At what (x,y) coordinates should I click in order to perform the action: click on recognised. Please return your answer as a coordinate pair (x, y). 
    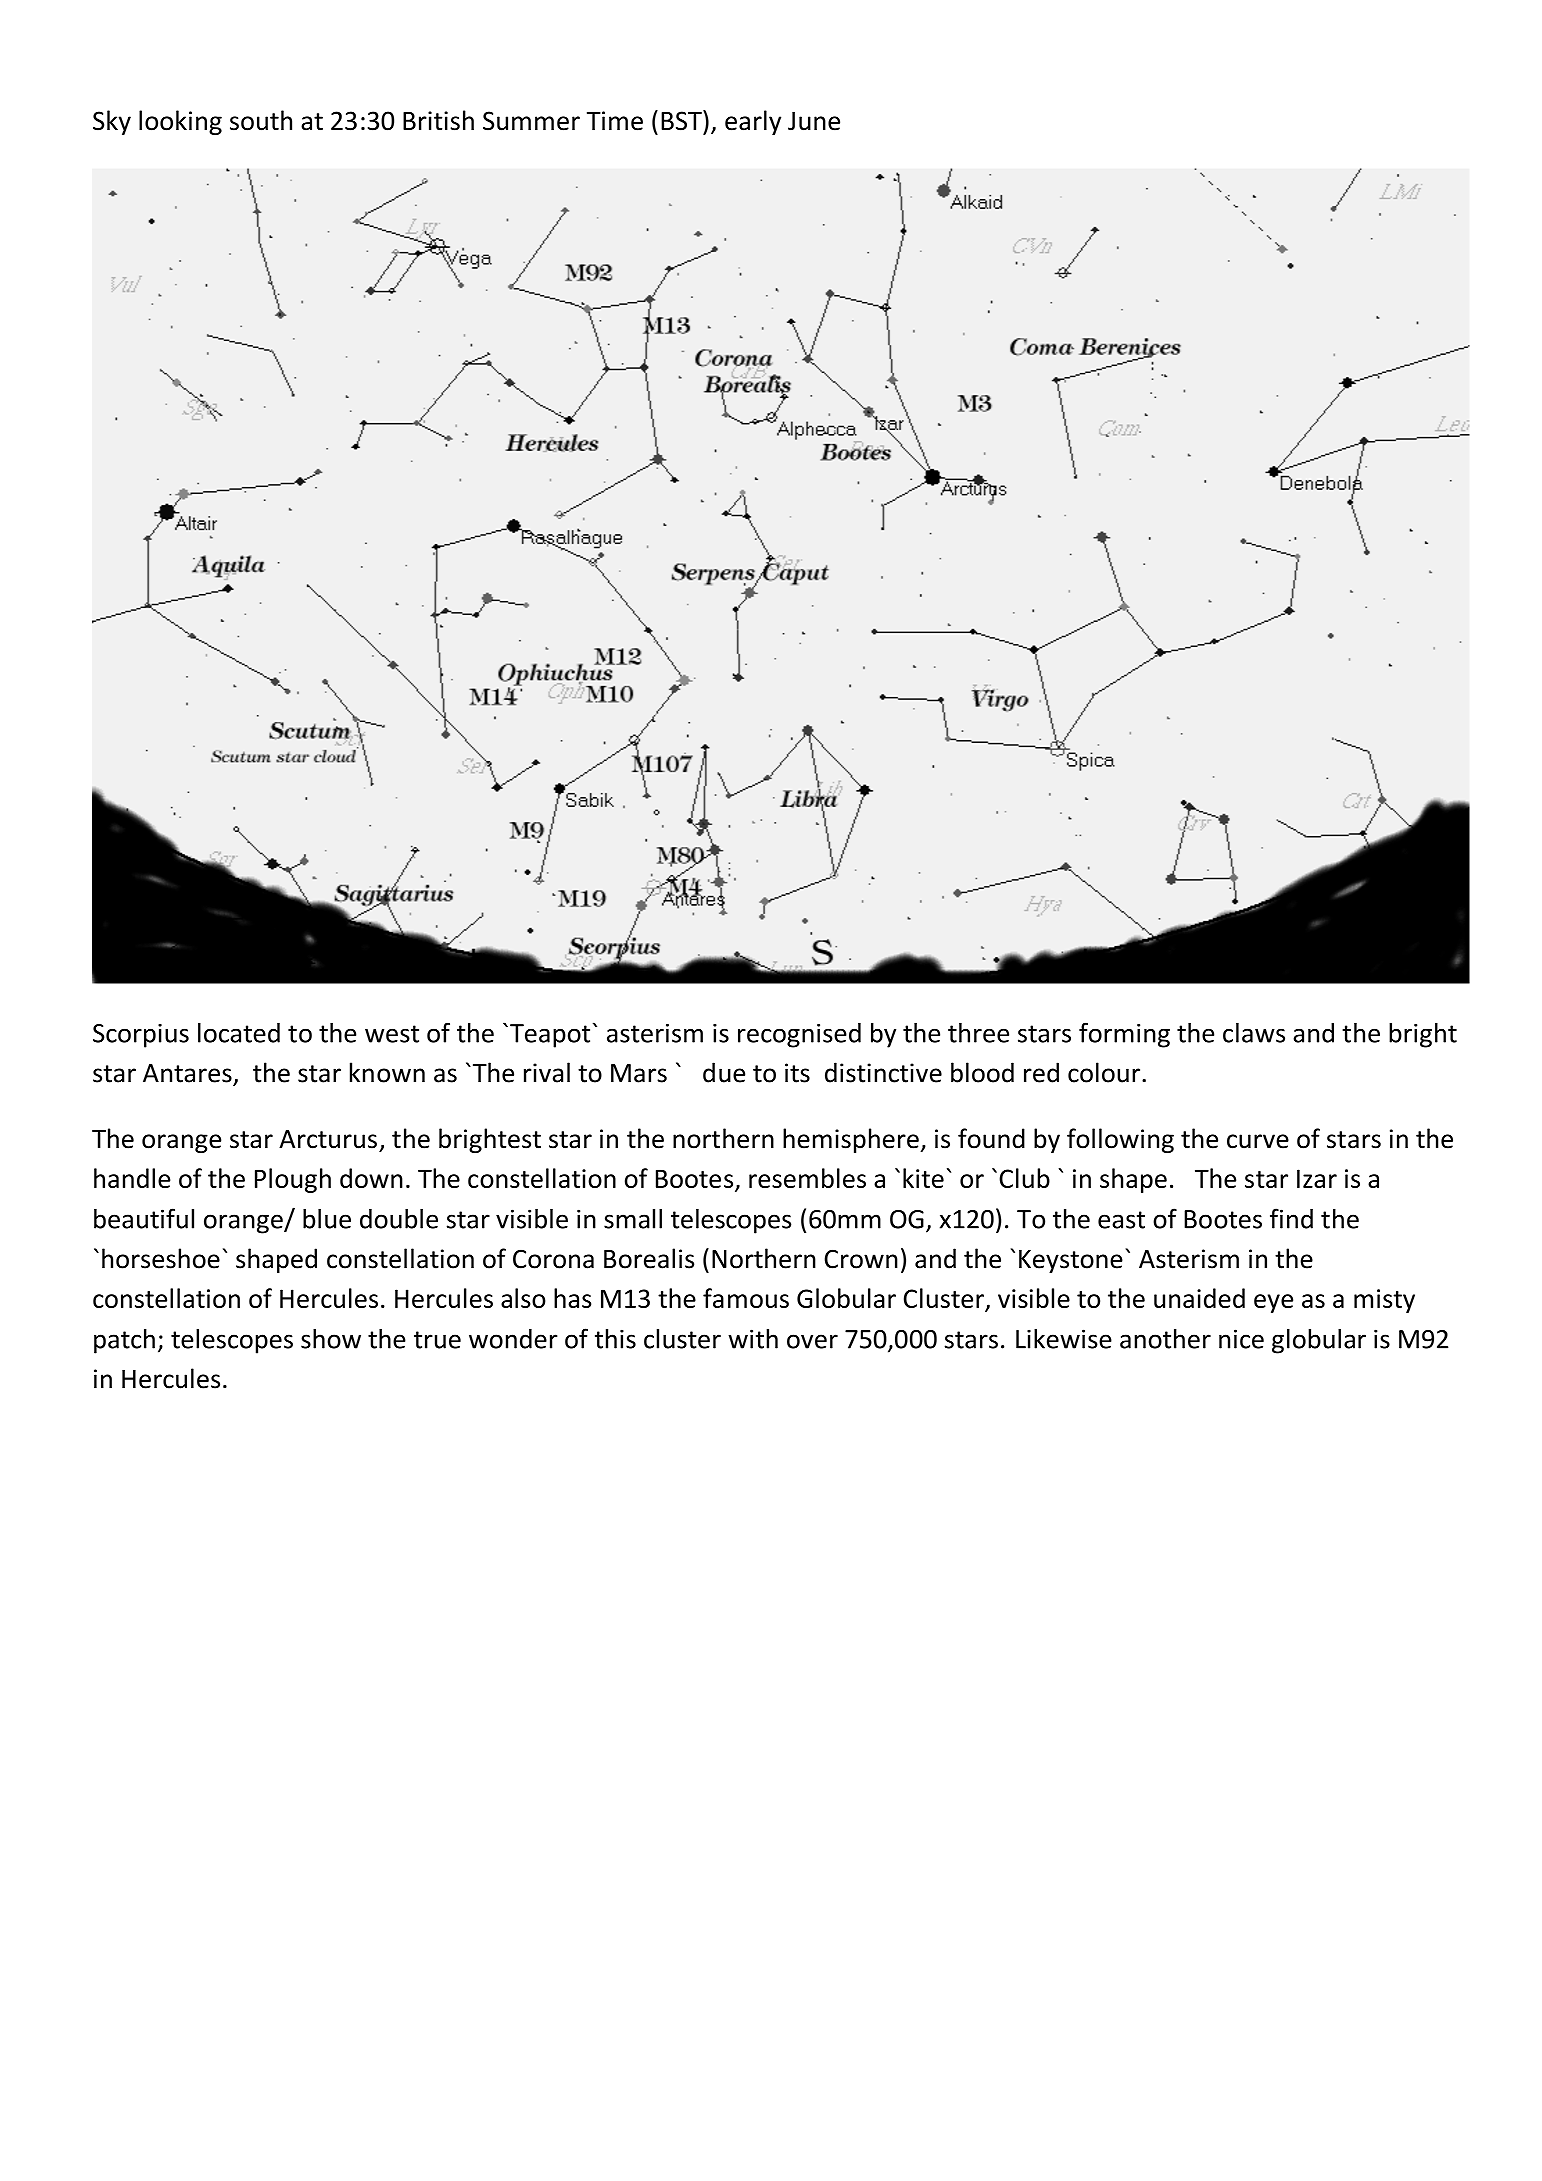
    Looking at the image, I should click on (799, 1035).
